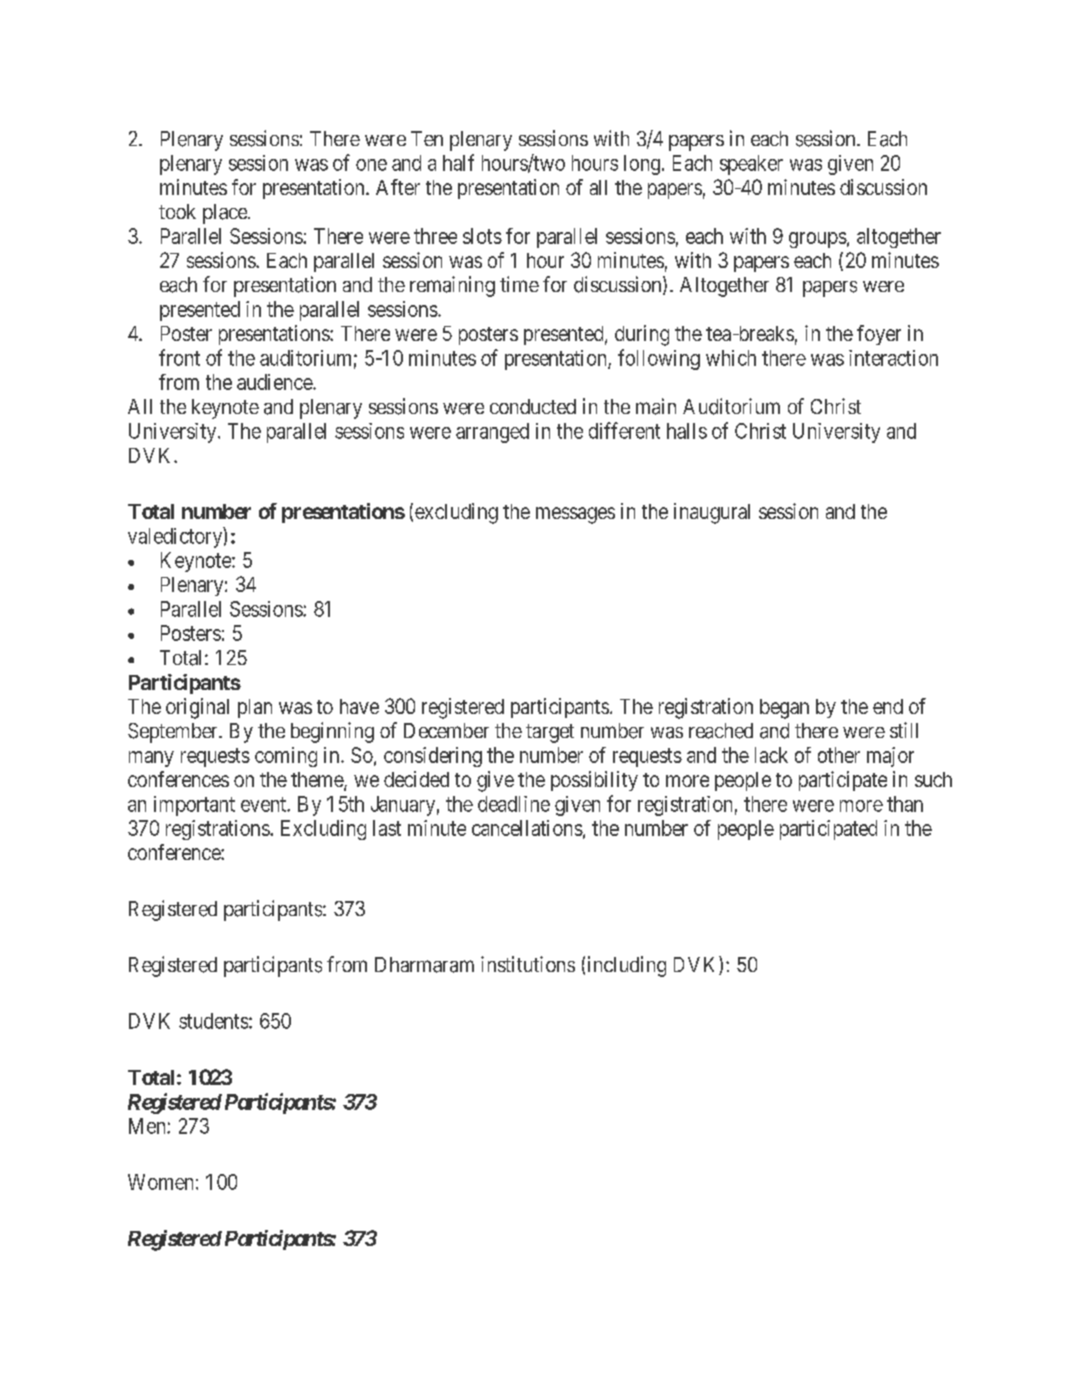  What do you see at coordinates (527, 828) in the page?
I see `cancellations` at bounding box center [527, 828].
